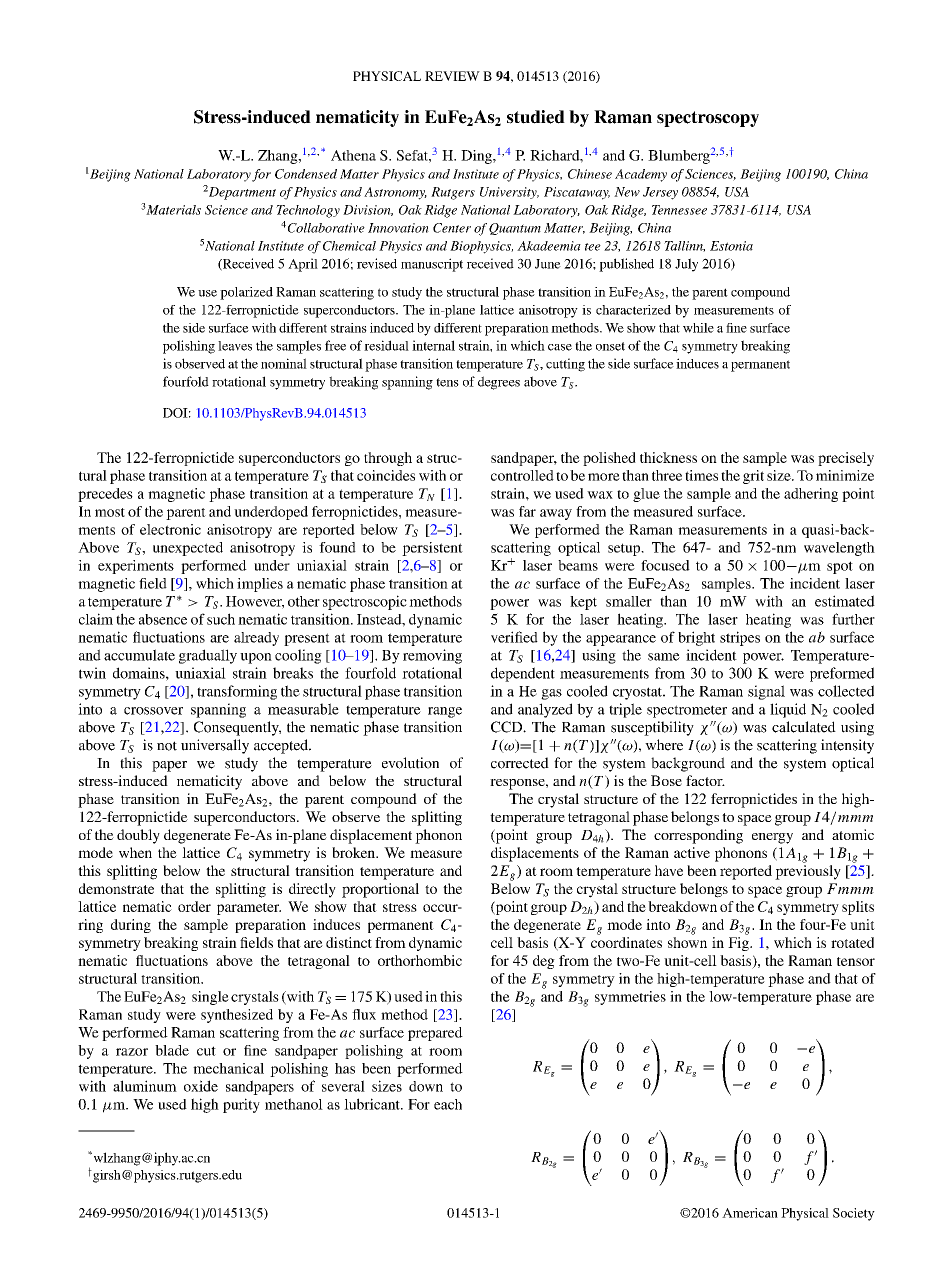  What do you see at coordinates (753, 477) in the screenshot?
I see `grit` at bounding box center [753, 477].
